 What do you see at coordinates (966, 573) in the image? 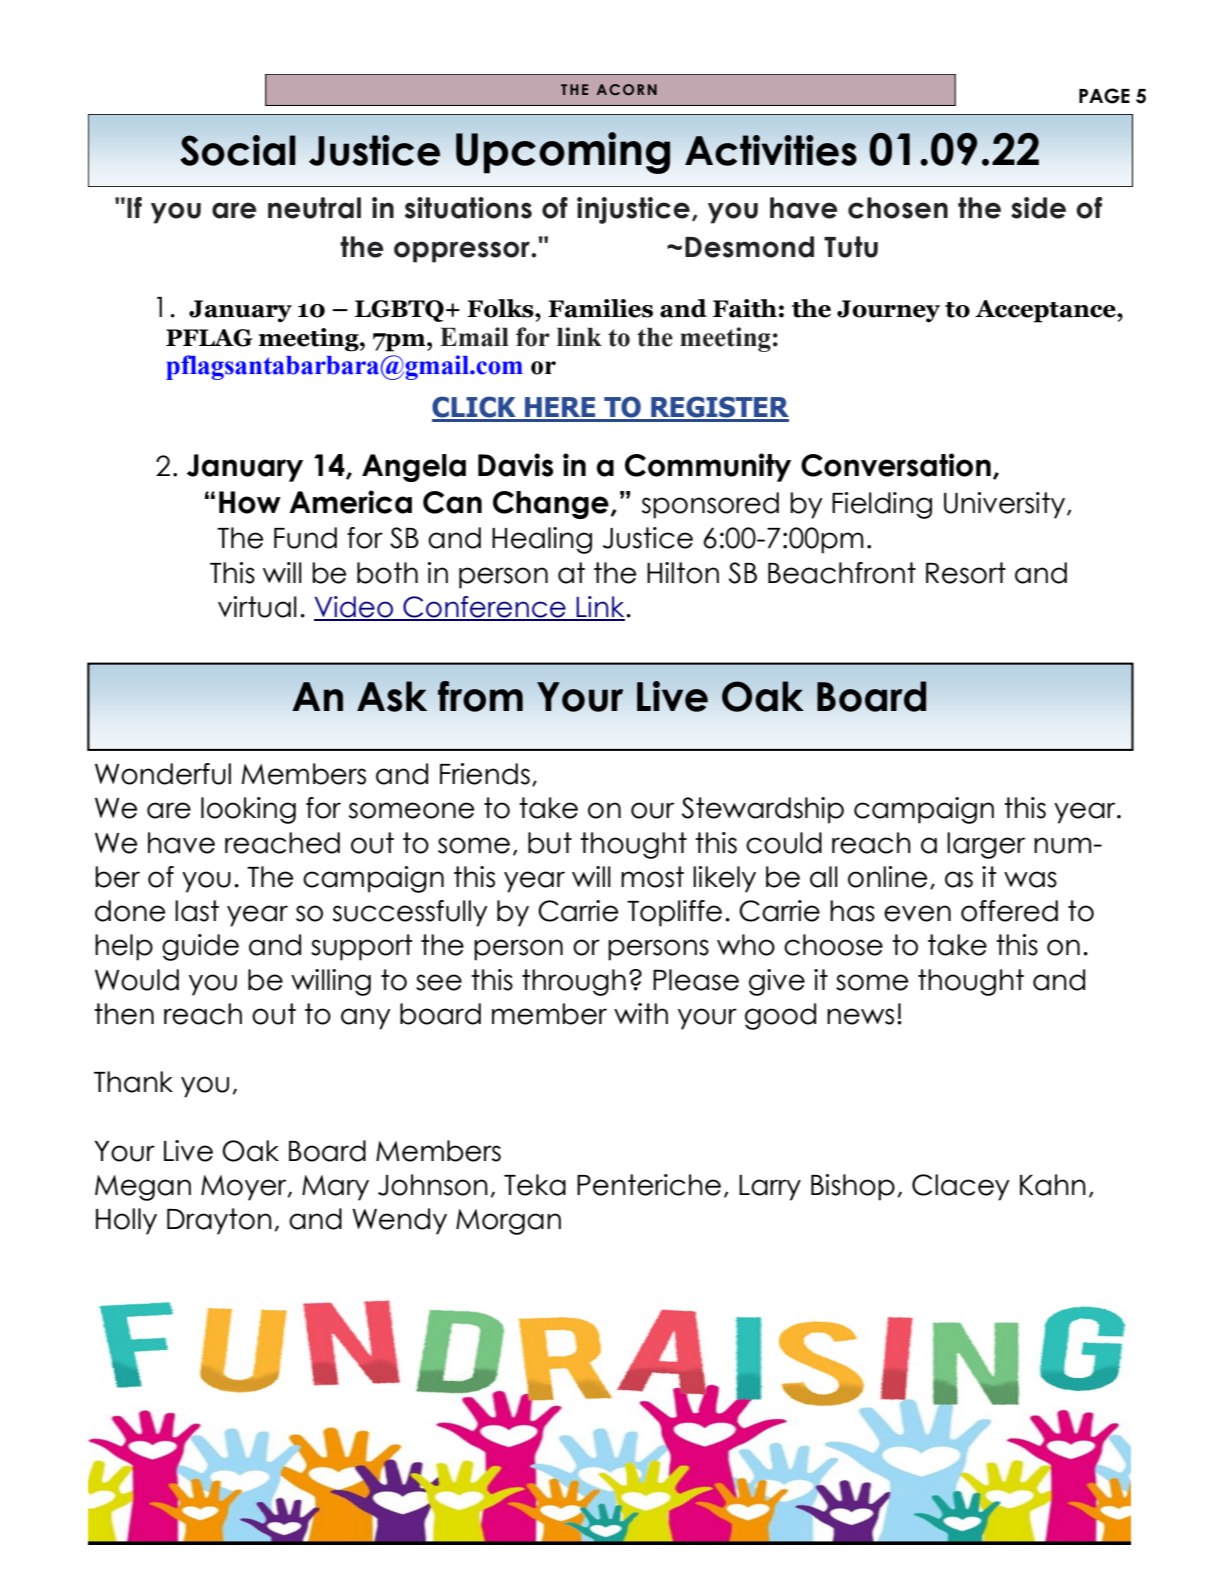
I see `Resort` at bounding box center [966, 573].
